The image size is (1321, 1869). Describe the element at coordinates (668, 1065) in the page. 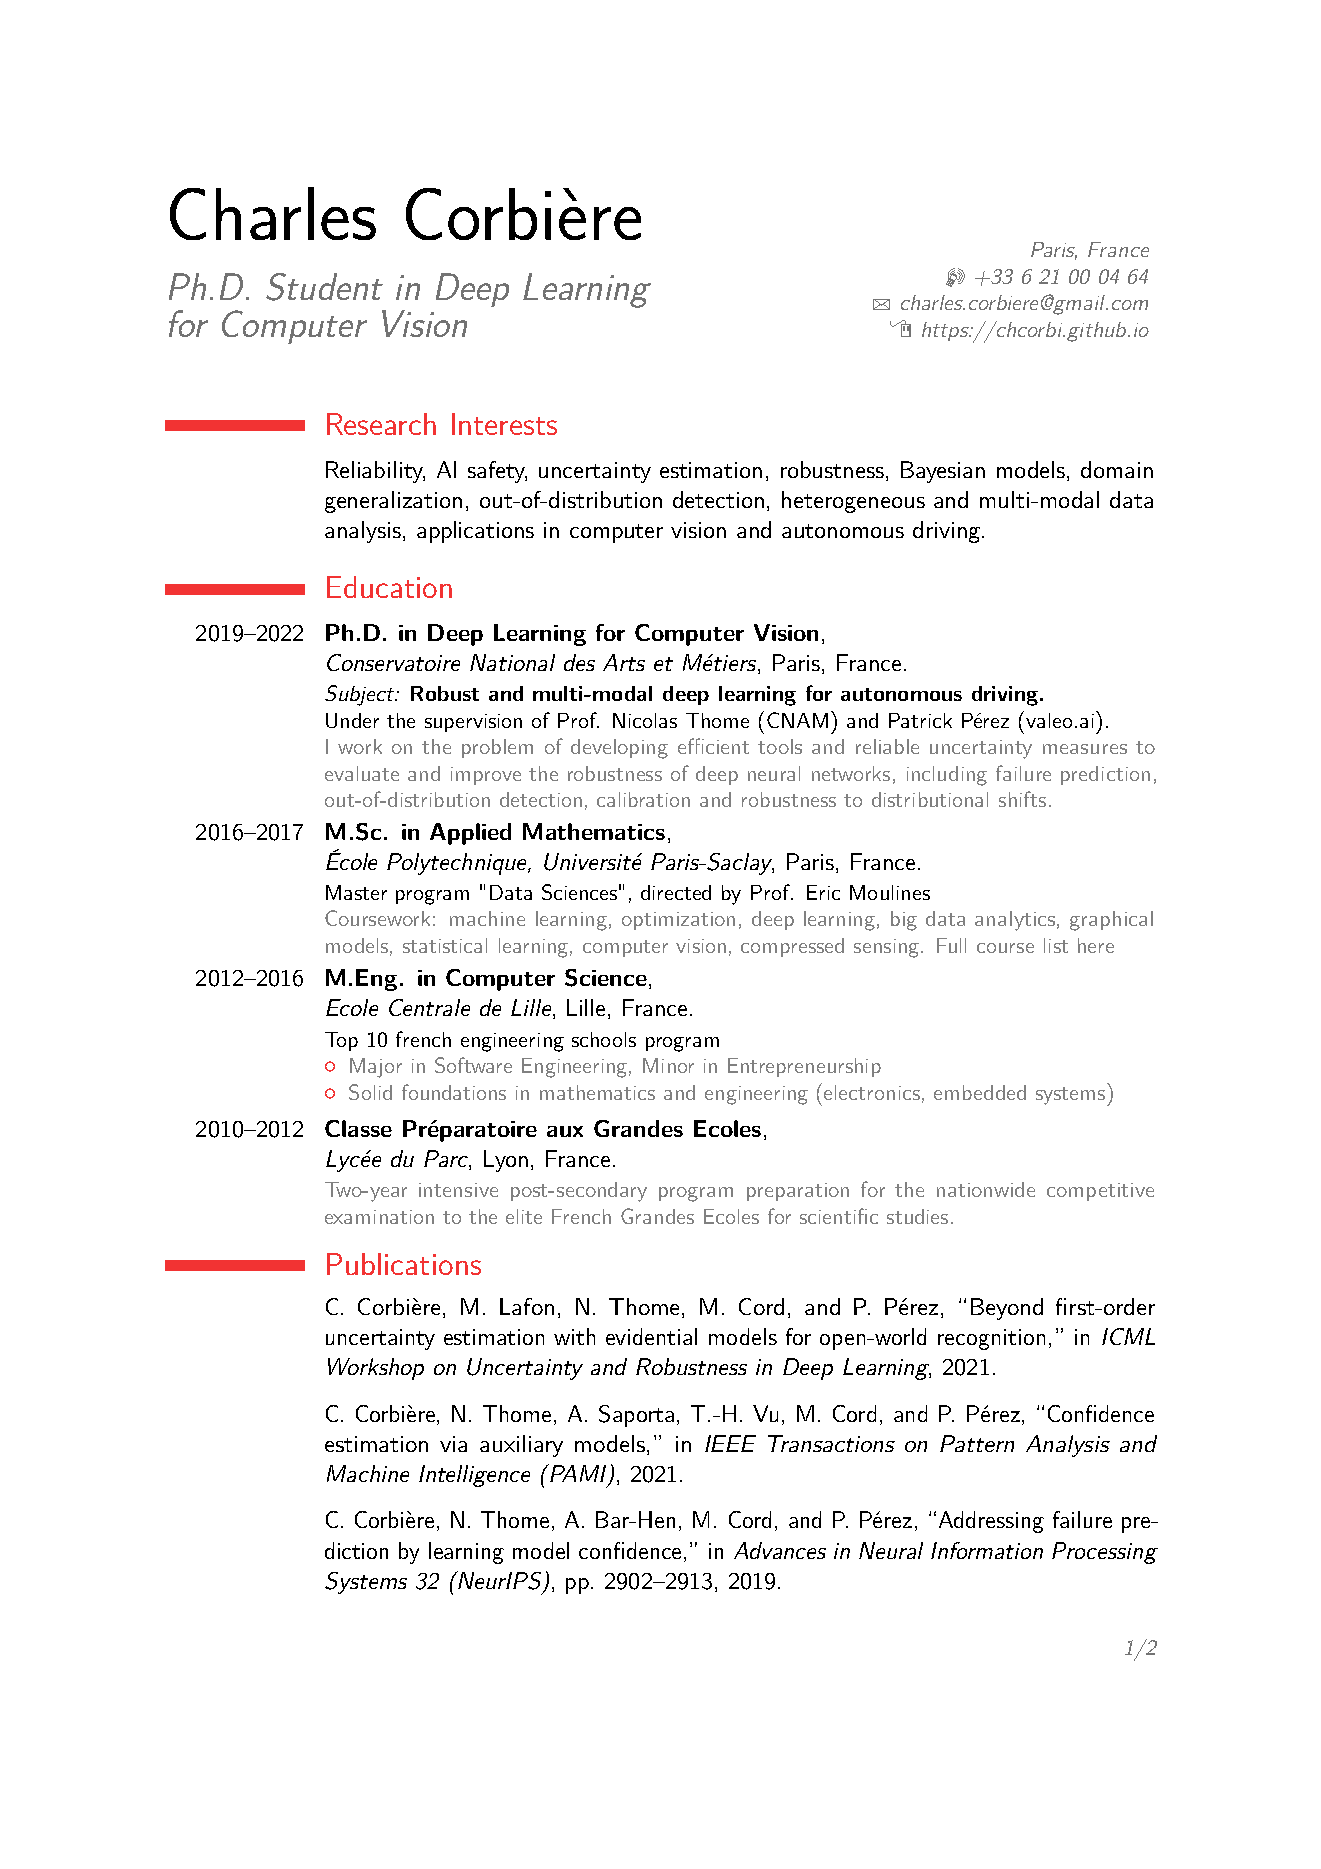

I see `Minor` at that location.
